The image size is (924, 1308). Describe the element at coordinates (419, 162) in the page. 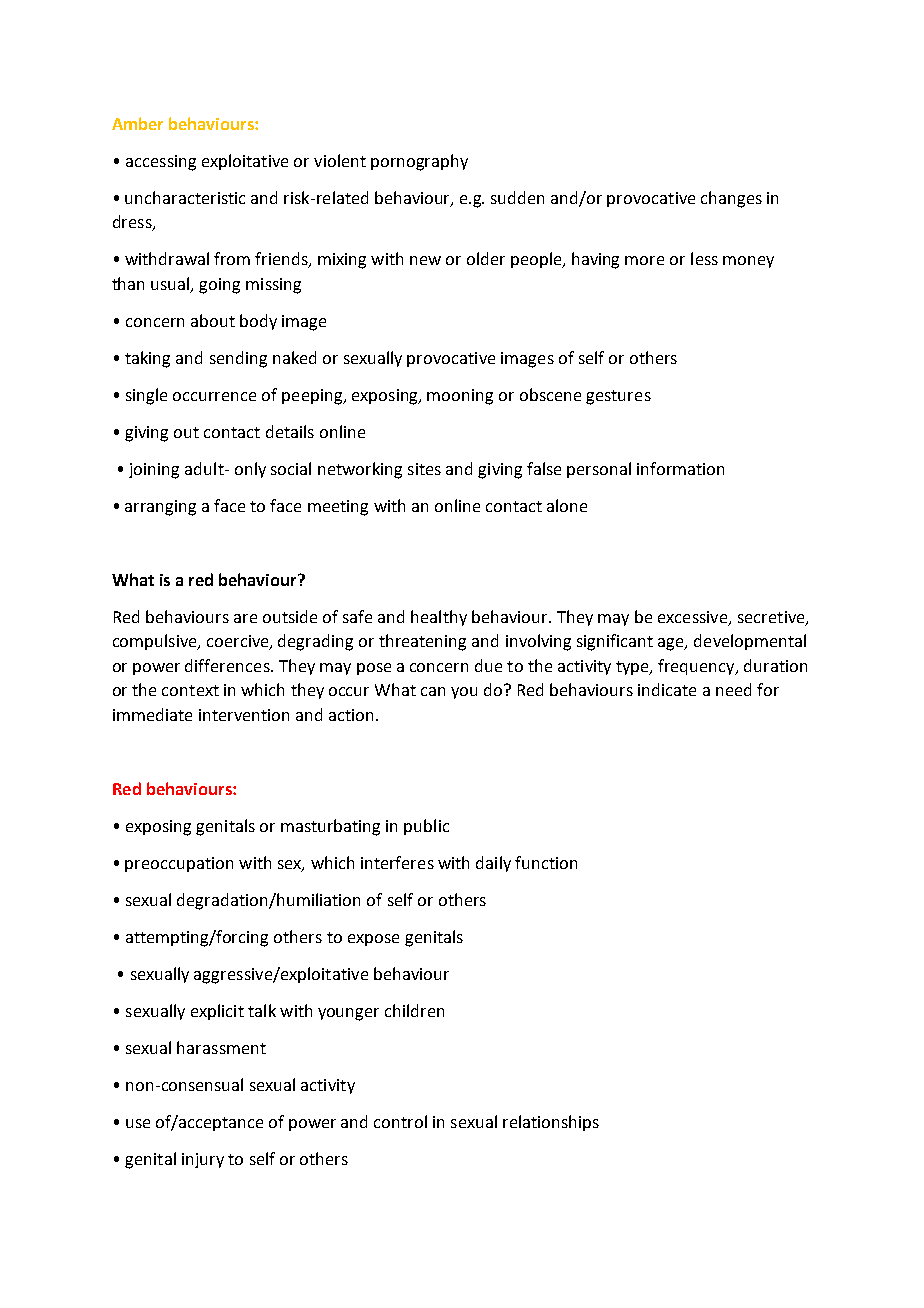

I see `pornography` at that location.
